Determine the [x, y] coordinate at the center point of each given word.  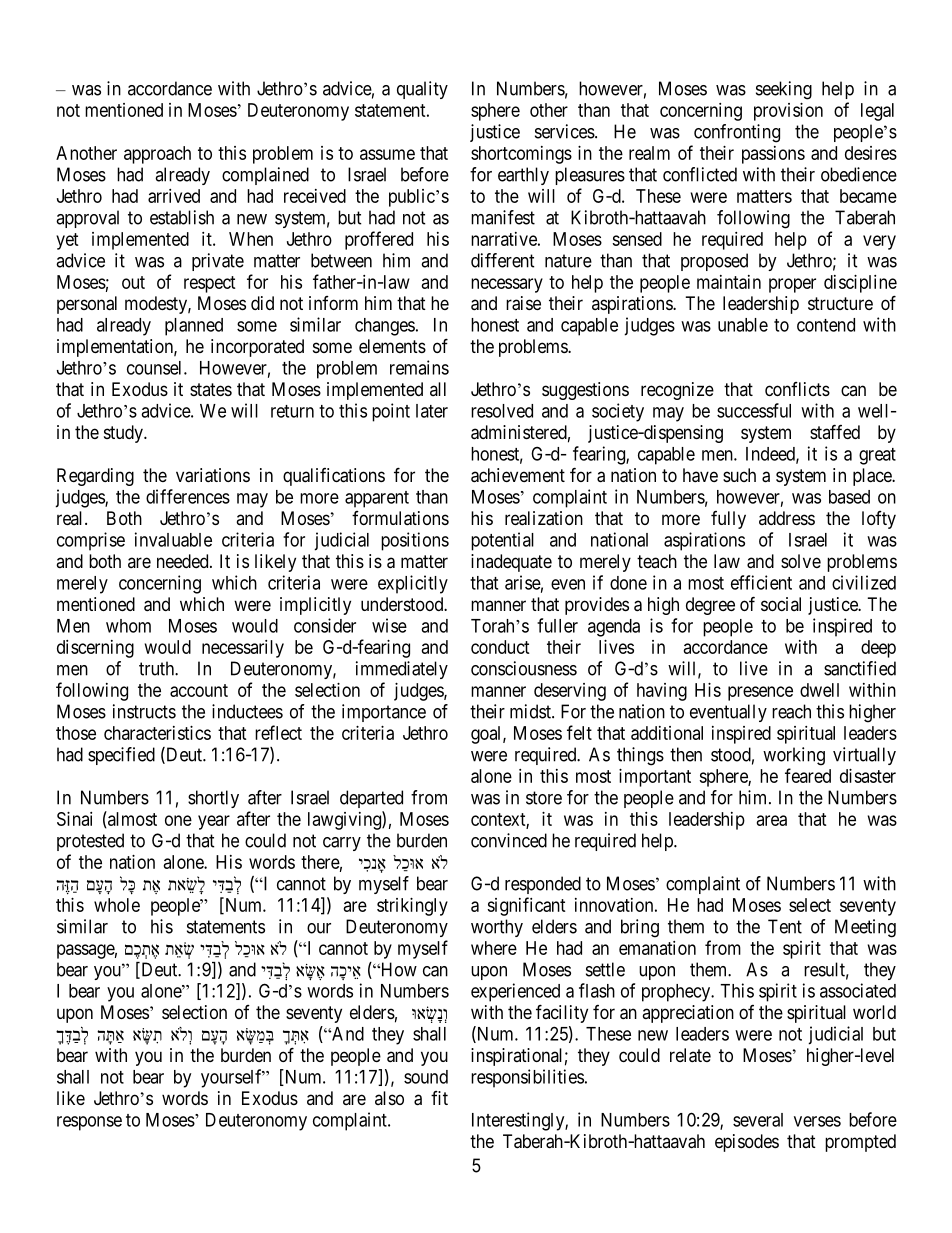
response [89, 1123]
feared [808, 775]
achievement [518, 475]
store [544, 798]
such [739, 475]
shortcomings [521, 155]
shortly [213, 799]
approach [157, 155]
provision [788, 112]
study [124, 434]
